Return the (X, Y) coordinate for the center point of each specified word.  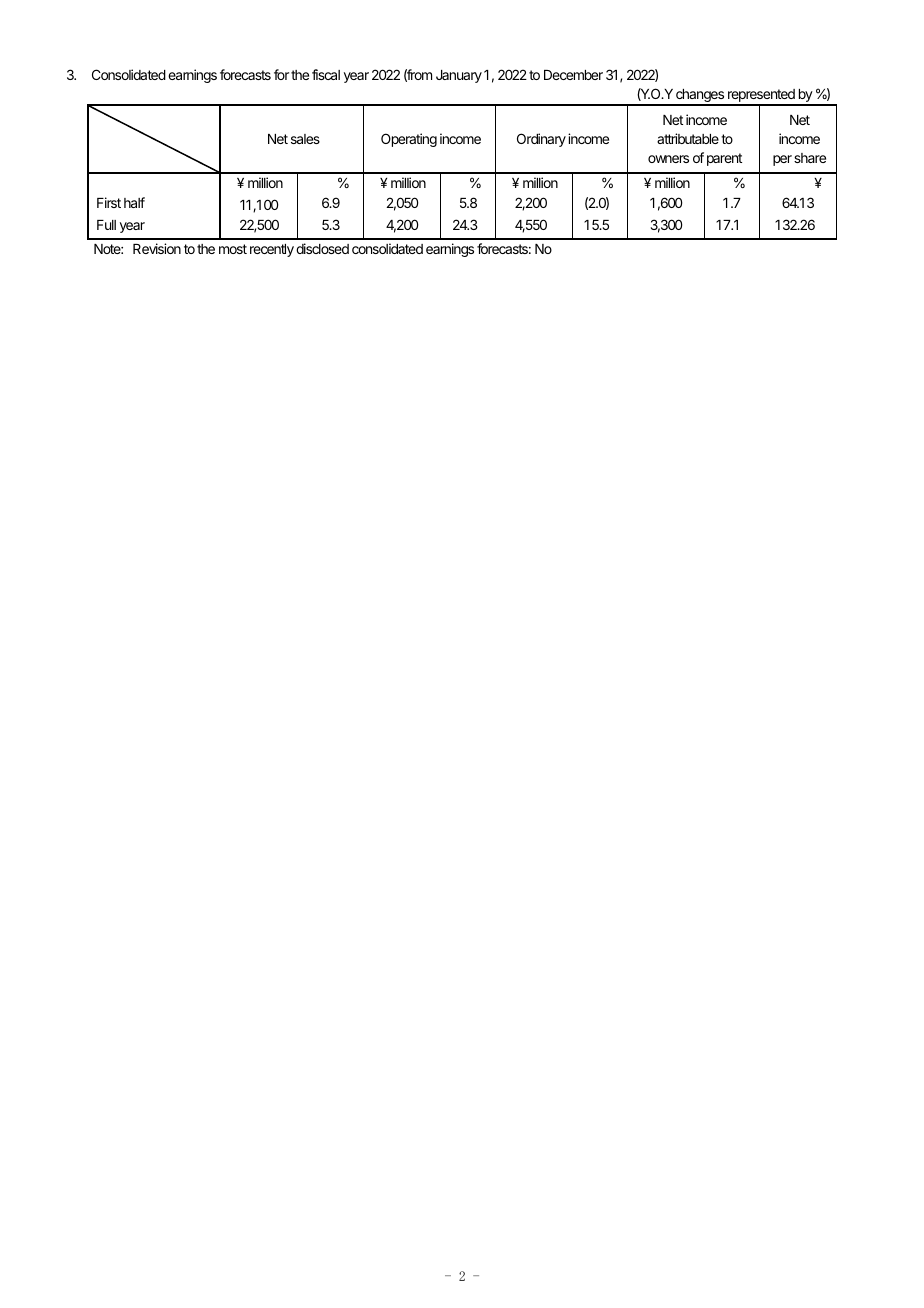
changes (700, 97)
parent (724, 159)
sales (305, 139)
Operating (409, 140)
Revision (157, 248)
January (459, 76)
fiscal (326, 74)
